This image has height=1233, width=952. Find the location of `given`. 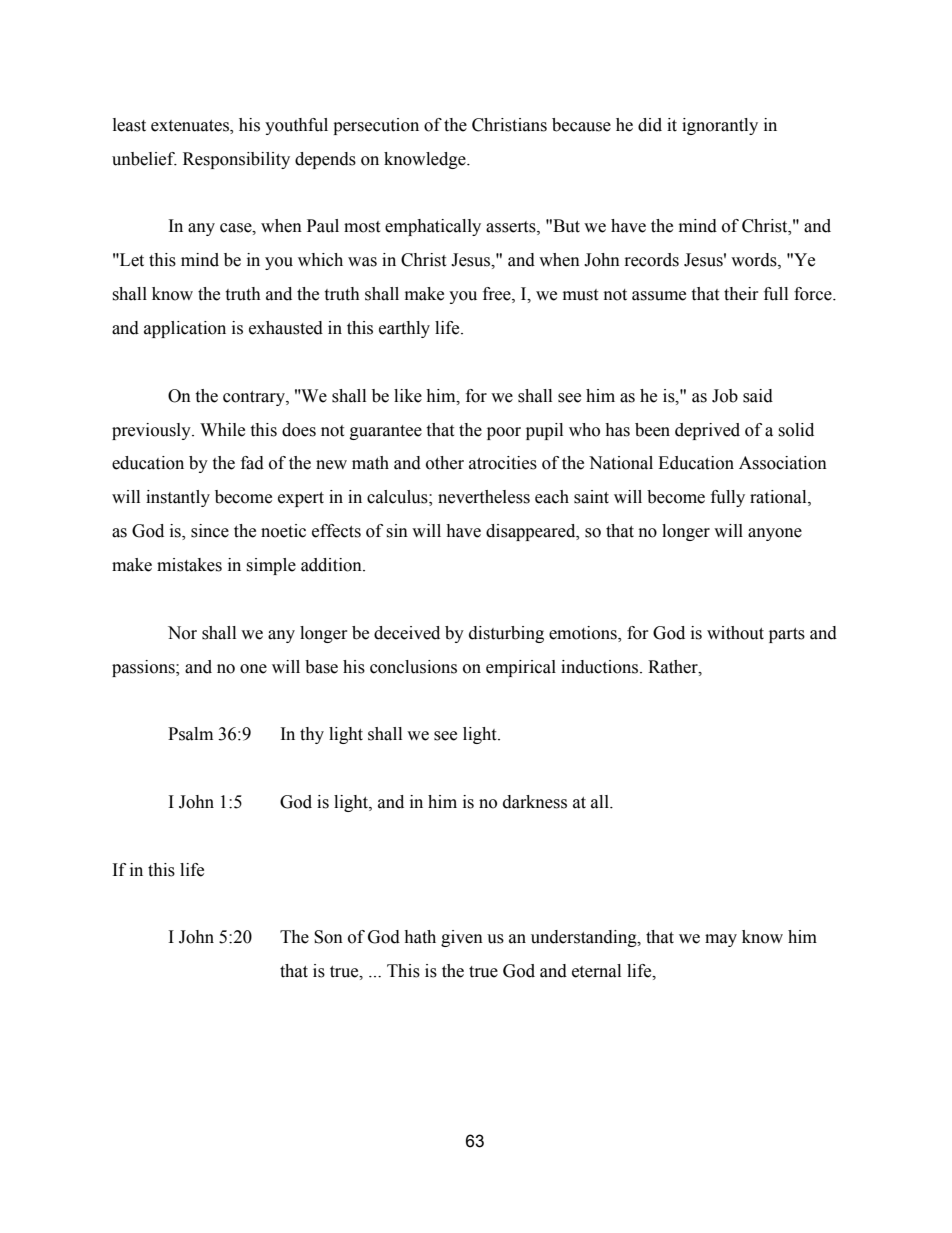

given is located at coordinates (462, 938).
